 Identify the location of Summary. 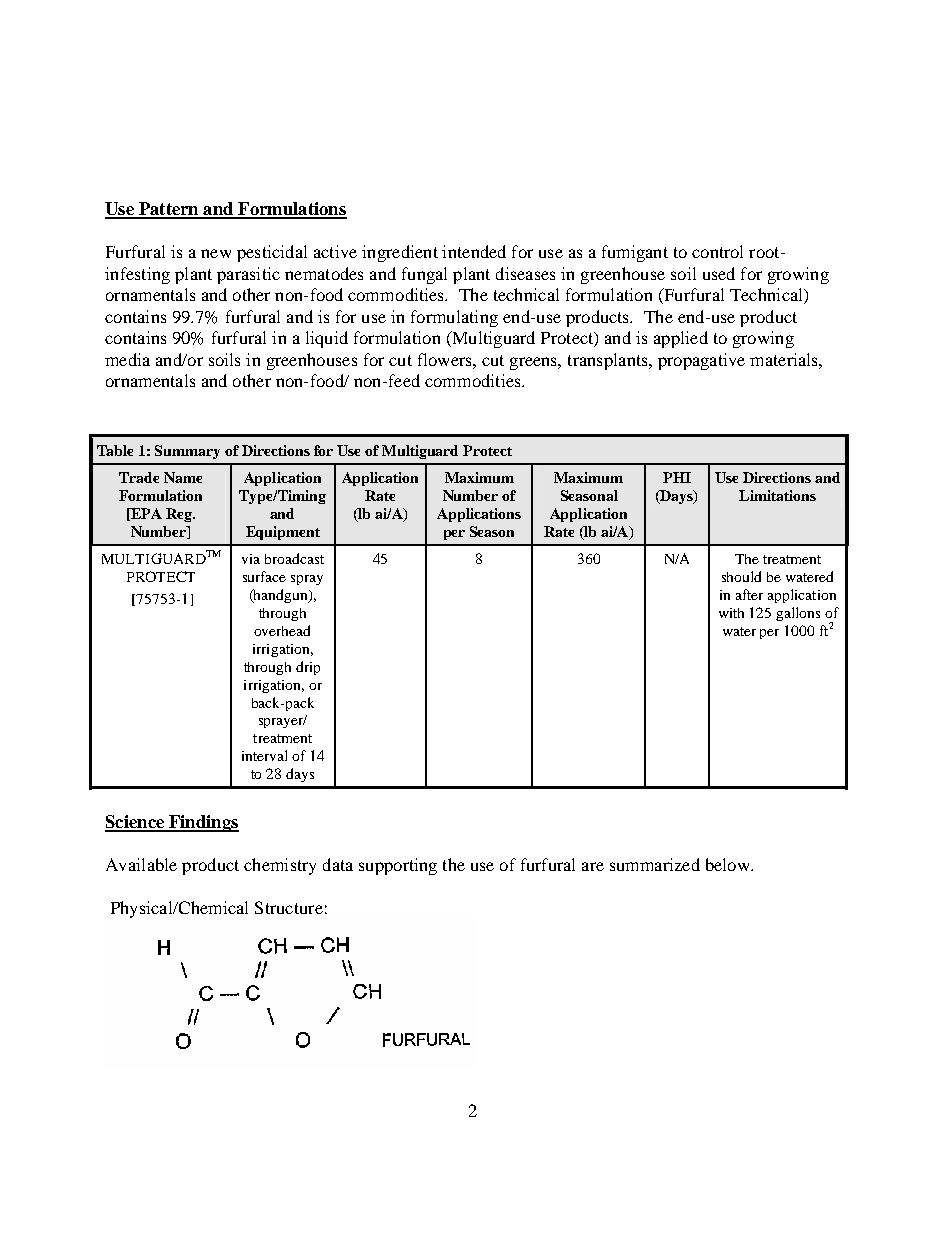
(187, 452).
